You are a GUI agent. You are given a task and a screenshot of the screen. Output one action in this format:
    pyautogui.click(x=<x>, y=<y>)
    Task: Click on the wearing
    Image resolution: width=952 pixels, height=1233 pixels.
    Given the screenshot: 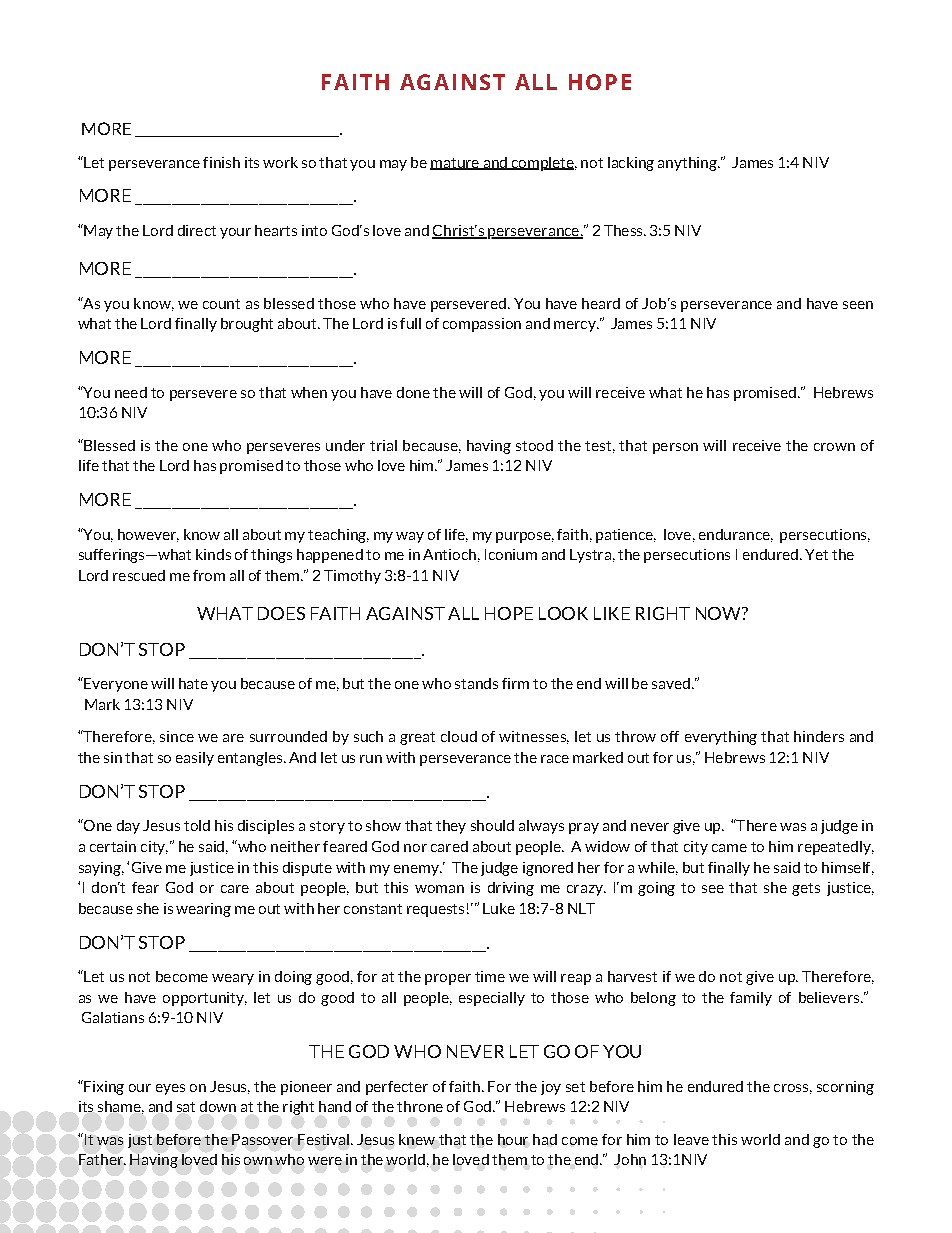 What is the action you would take?
    pyautogui.click(x=203, y=910)
